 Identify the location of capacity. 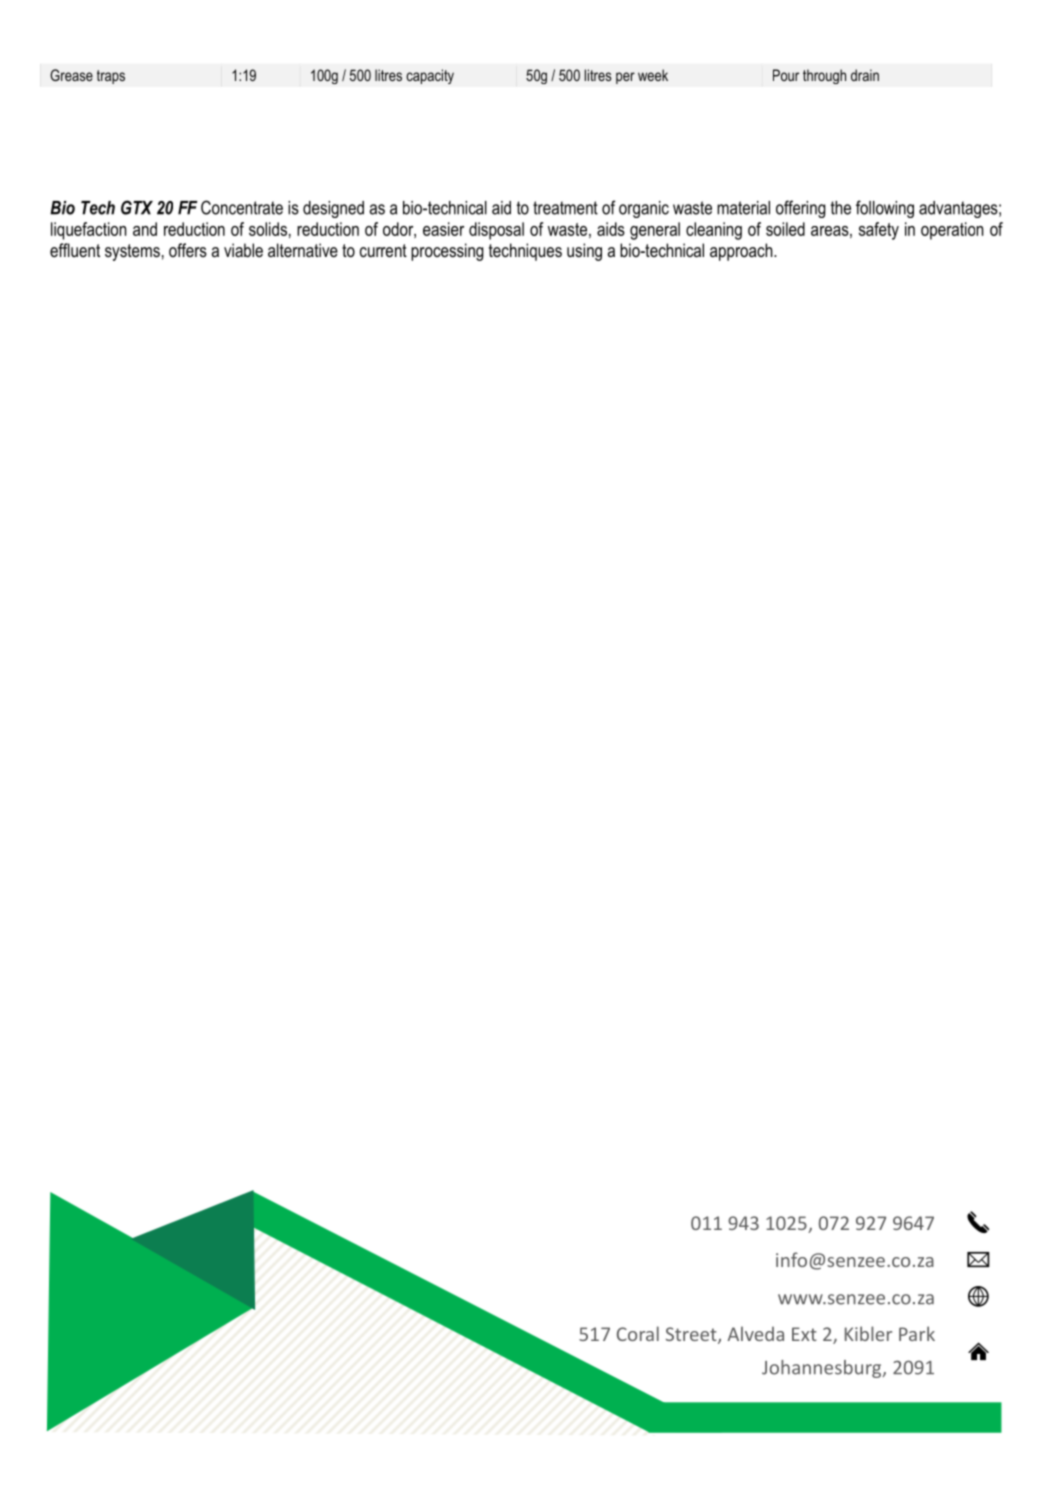
(430, 76).
